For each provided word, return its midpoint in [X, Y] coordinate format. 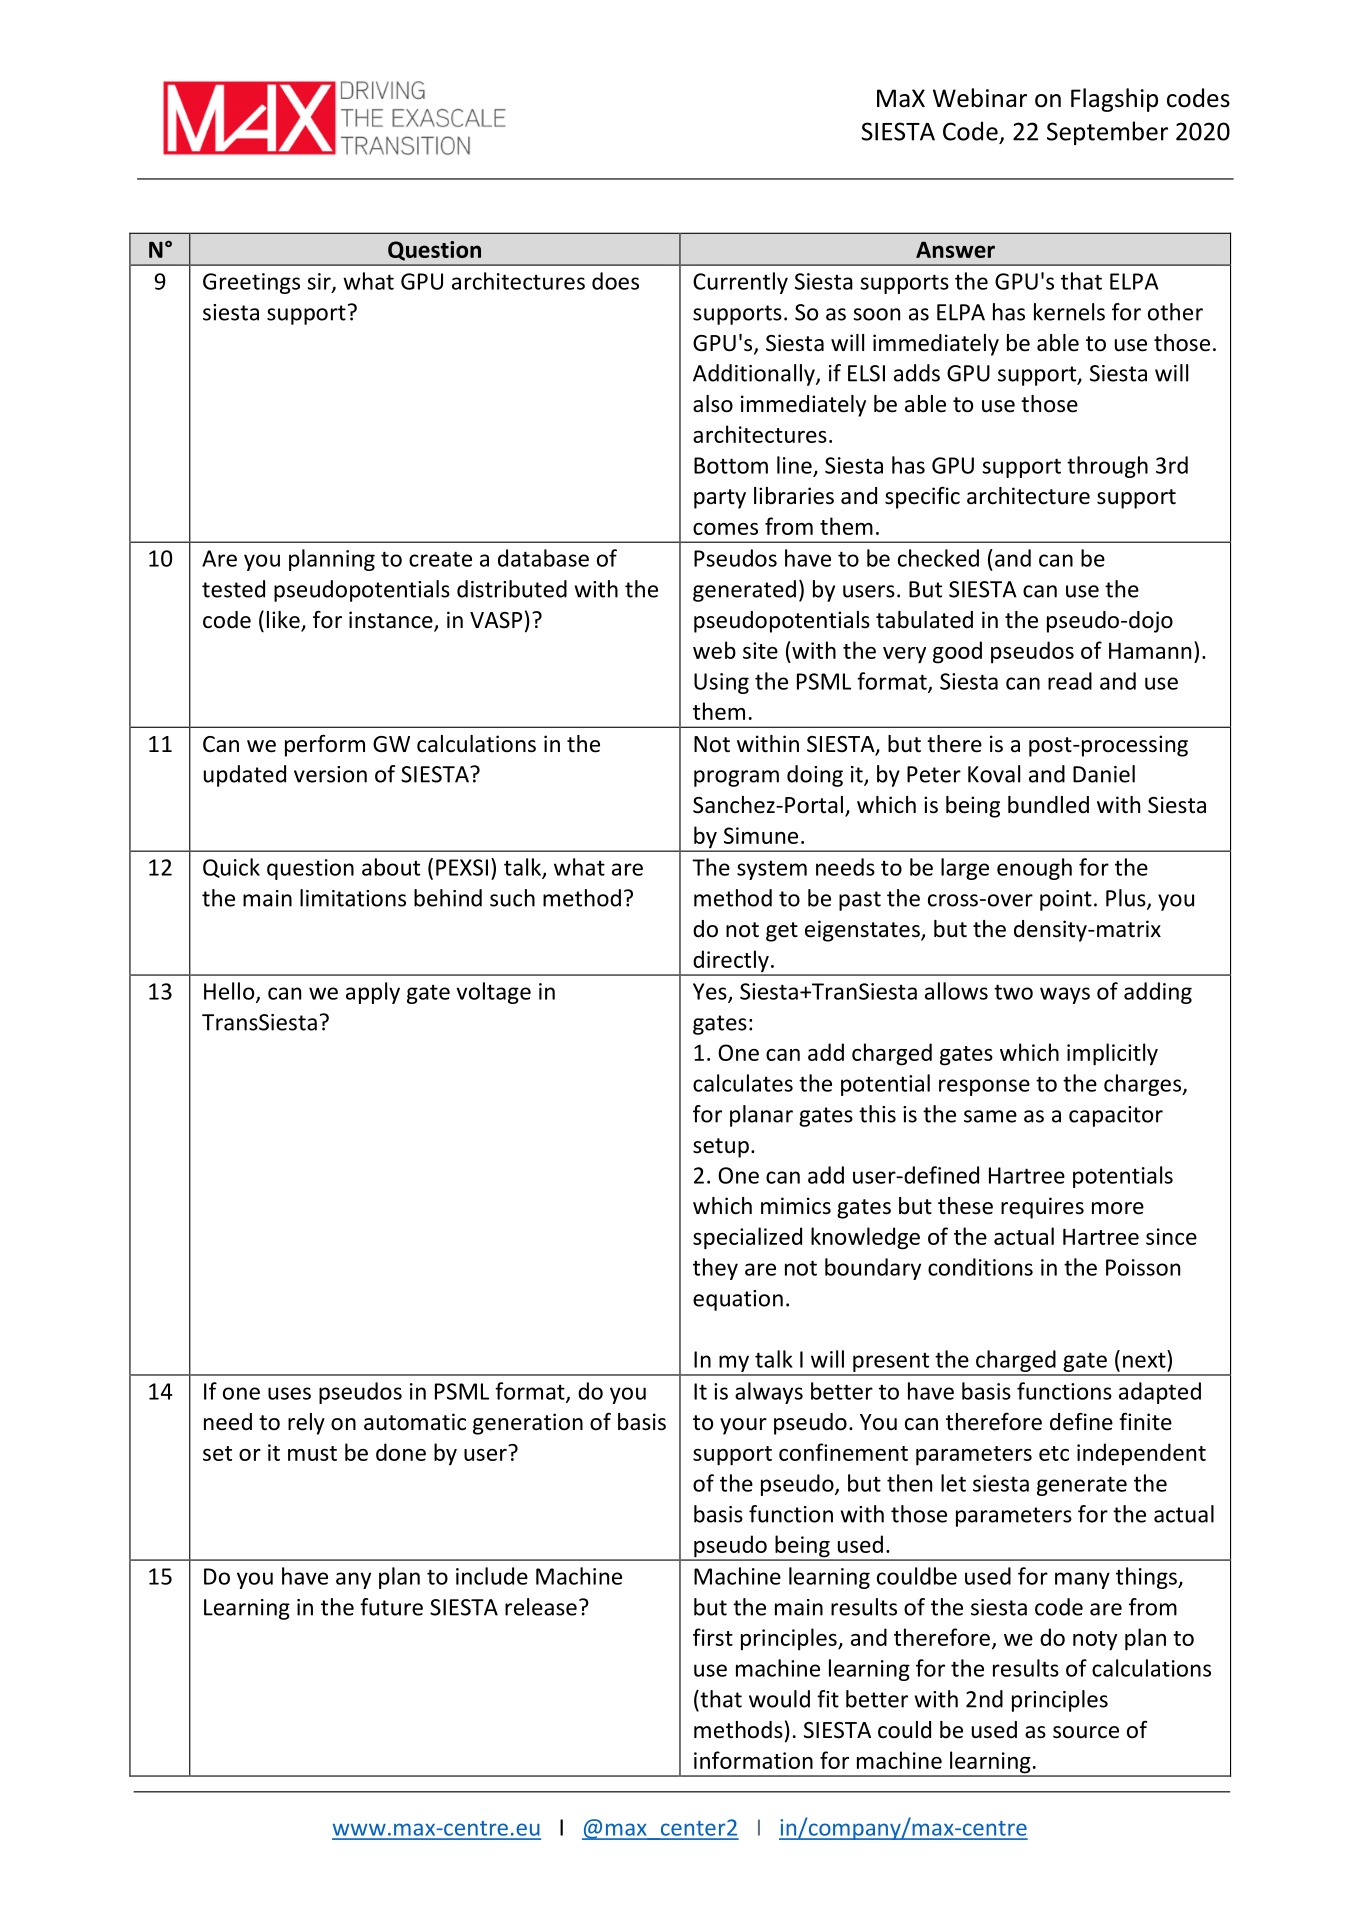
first [713, 1637]
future [391, 1607]
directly [731, 962]
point [1066, 900]
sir [320, 282]
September [1107, 133]
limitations [353, 898]
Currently [740, 283]
